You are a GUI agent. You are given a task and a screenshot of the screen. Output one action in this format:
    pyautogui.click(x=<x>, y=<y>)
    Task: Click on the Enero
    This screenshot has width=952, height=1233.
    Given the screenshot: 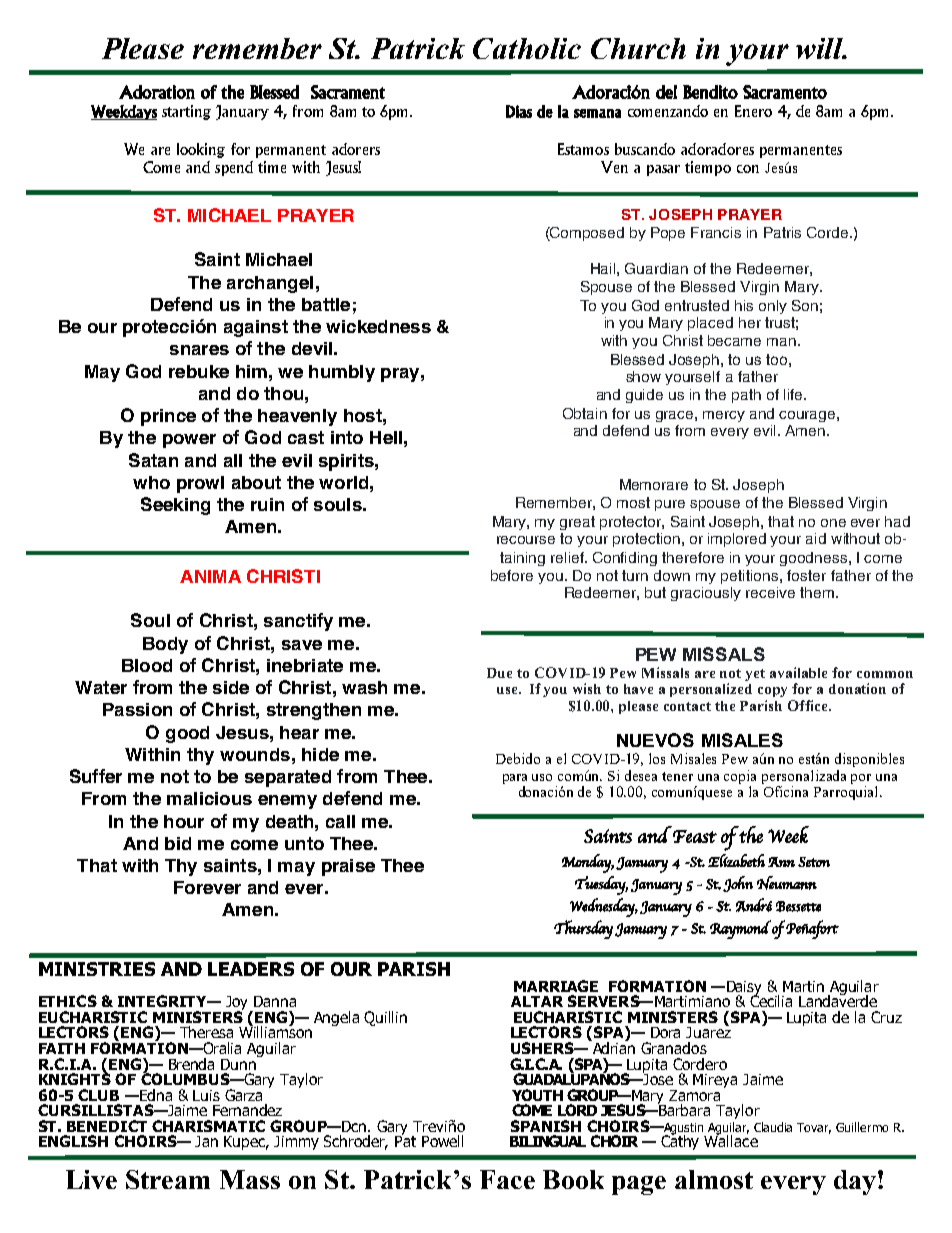 What is the action you would take?
    pyautogui.click(x=753, y=111)
